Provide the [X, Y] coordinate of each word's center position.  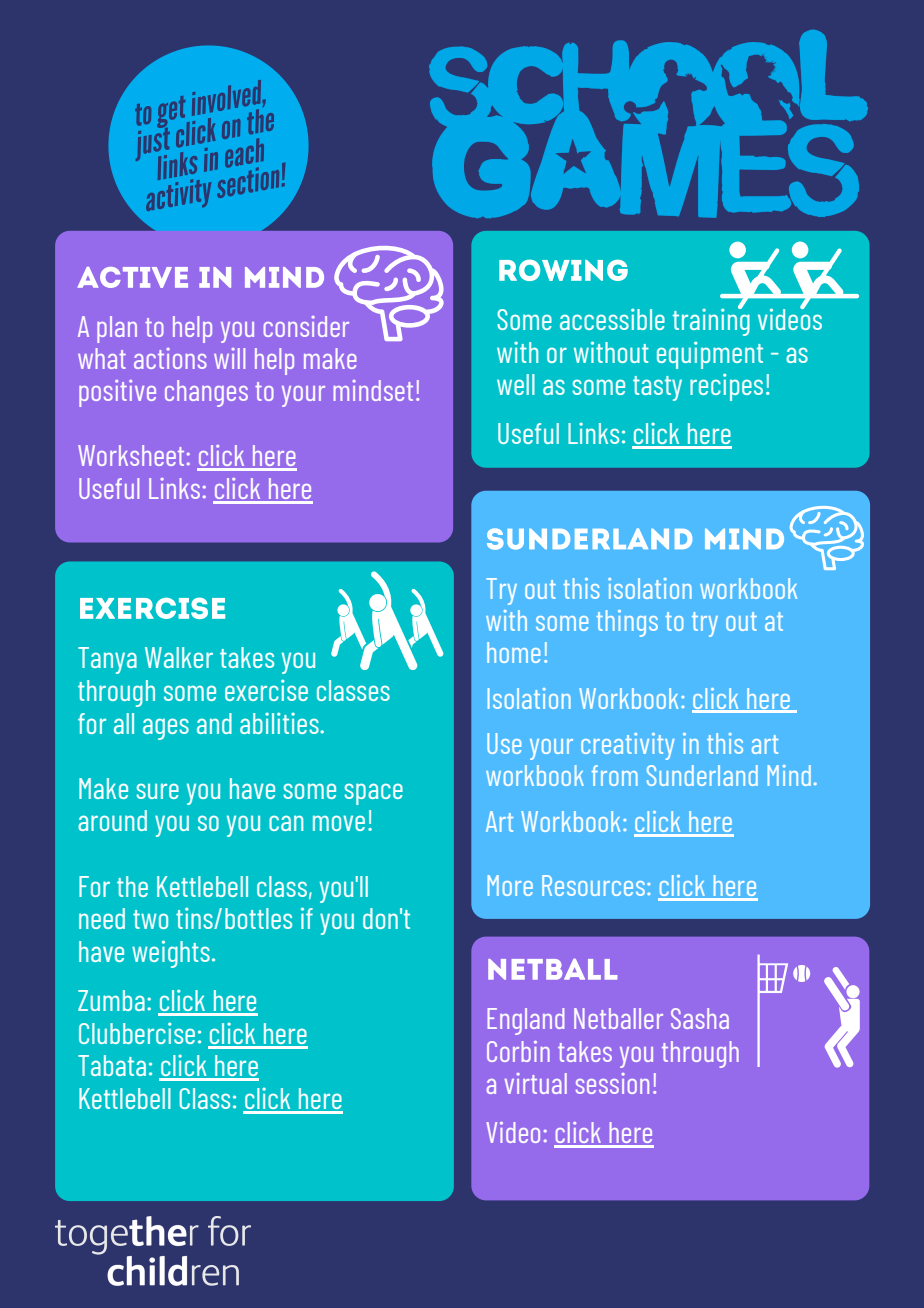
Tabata [112, 1065]
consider [306, 326]
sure [157, 791]
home [513, 652]
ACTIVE [133, 277]
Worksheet [131, 455]
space [373, 794]
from [615, 775]
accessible [612, 319]
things [627, 623]
